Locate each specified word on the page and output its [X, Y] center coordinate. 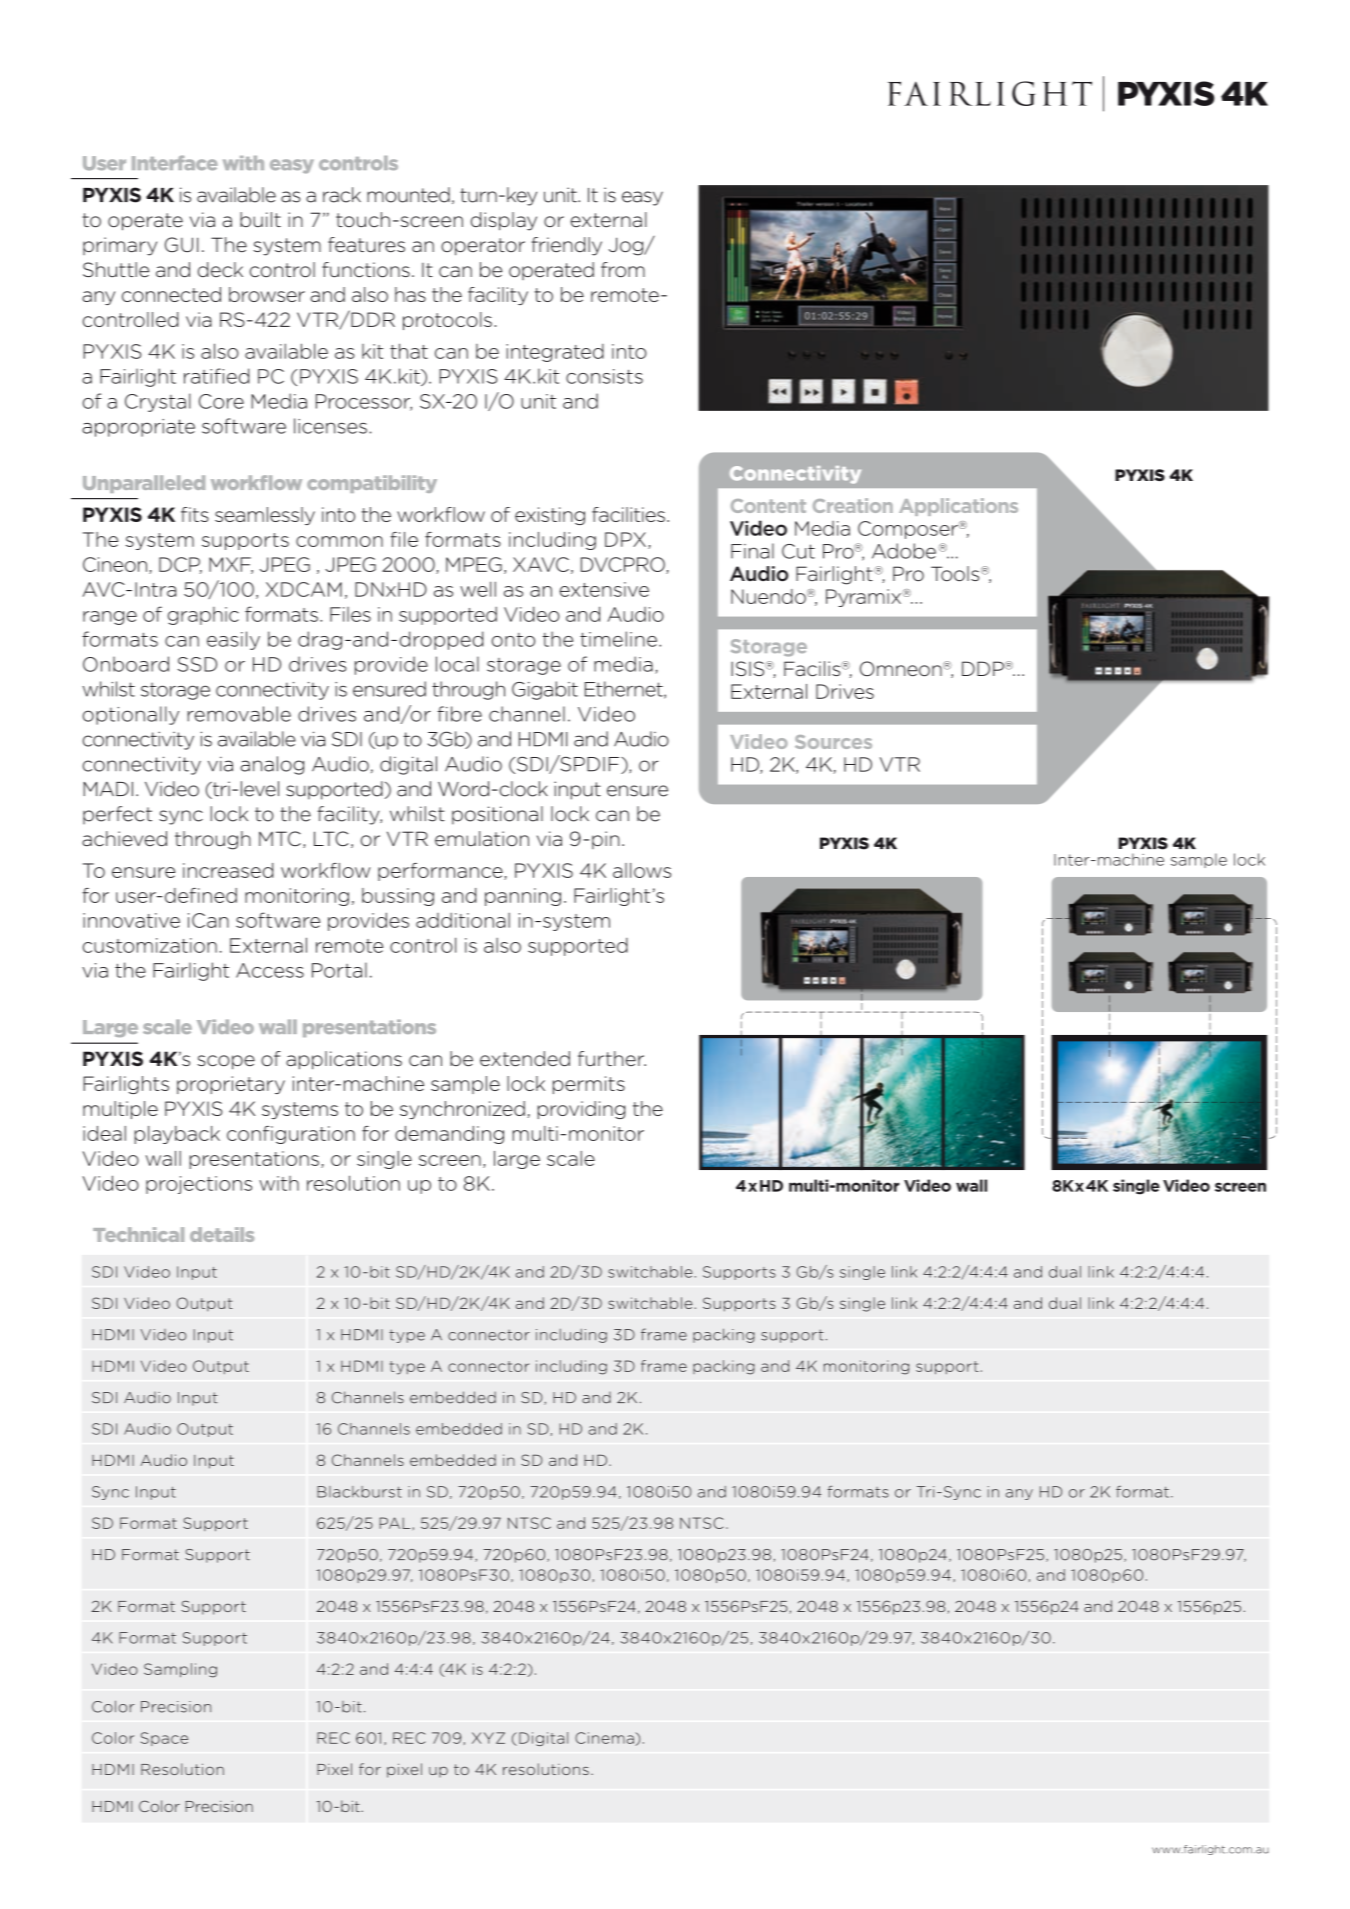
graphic [203, 616]
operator [483, 247]
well [478, 589]
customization [150, 945]
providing [581, 1110]
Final [752, 551]
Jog [627, 246]
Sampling [180, 1670]
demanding [449, 1135]
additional [463, 920]
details [222, 1234]
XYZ [488, 1738]
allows [642, 870]
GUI [181, 244]
